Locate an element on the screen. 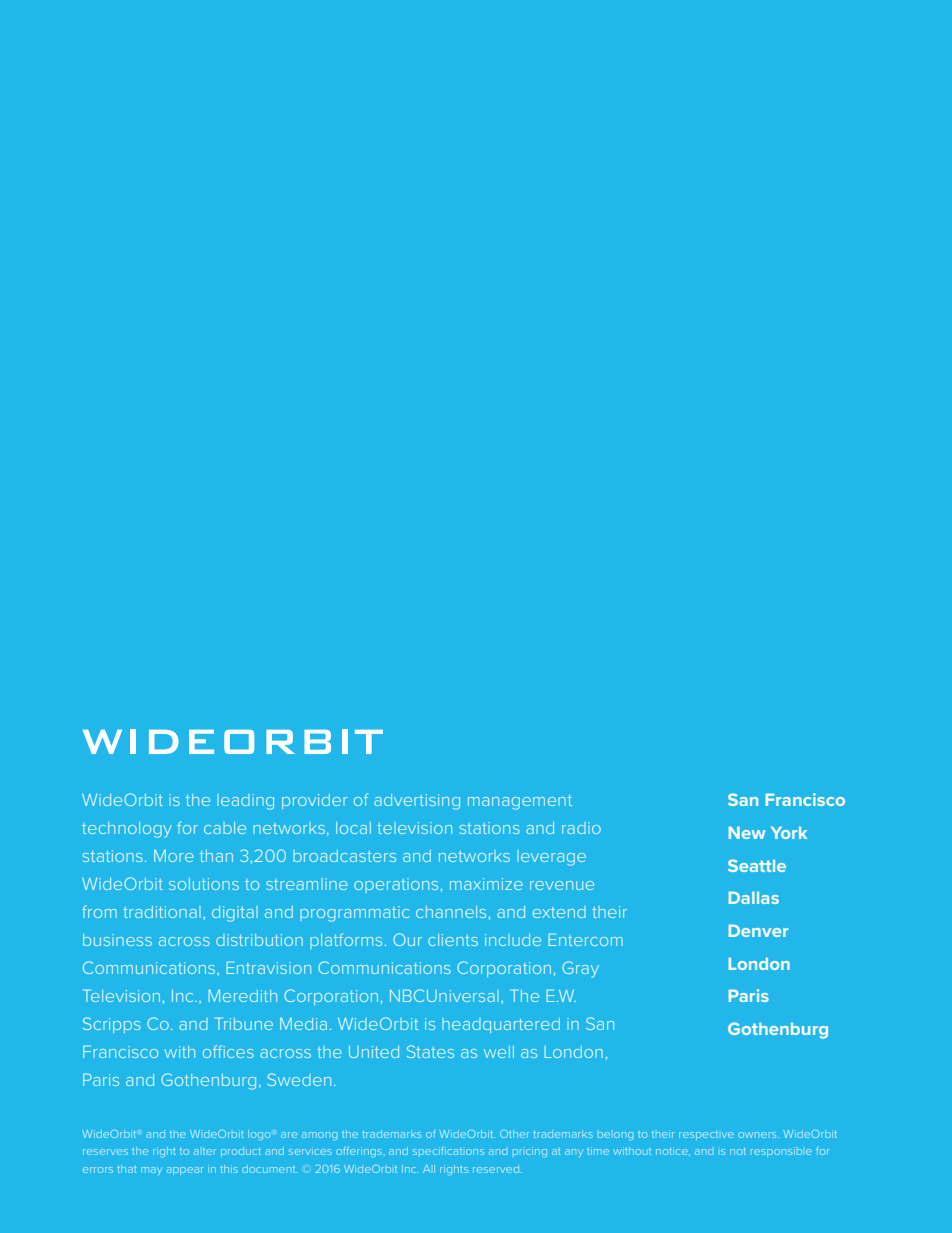  advertising is located at coordinates (417, 802).
